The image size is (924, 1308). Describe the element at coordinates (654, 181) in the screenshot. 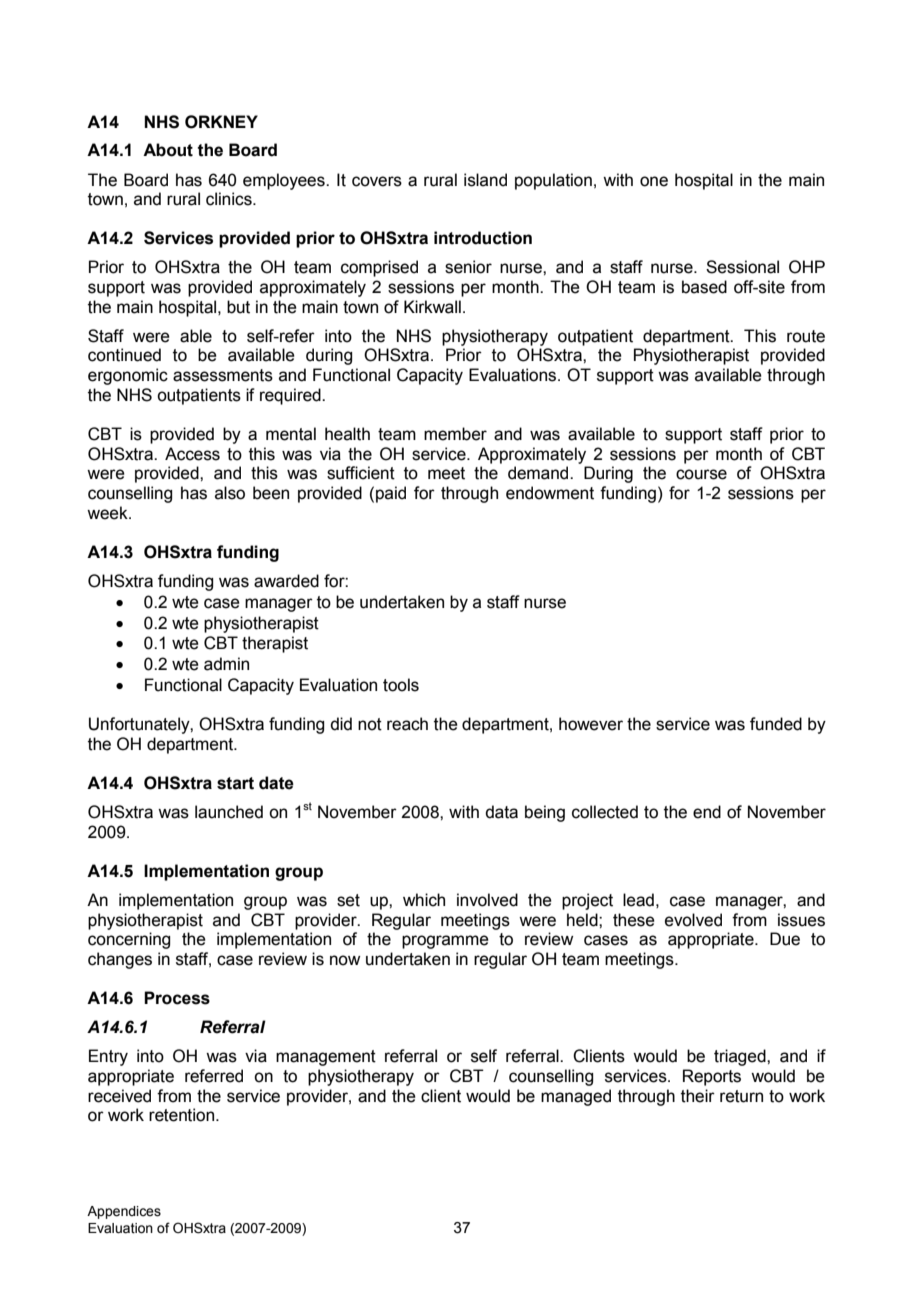

I see `one` at that location.
